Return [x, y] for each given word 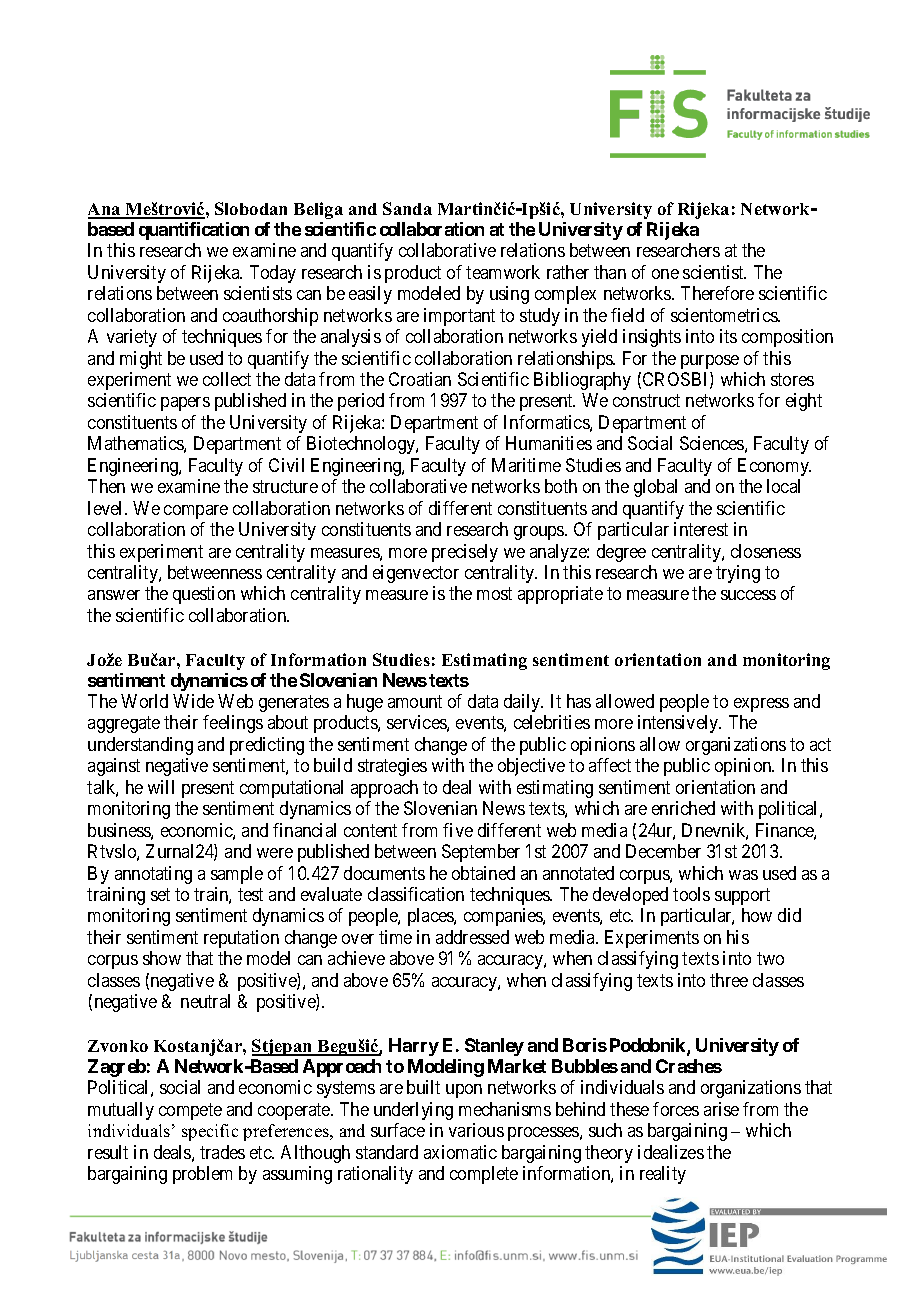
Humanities [549, 443]
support [742, 896]
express [761, 705]
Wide [193, 701]
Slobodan [251, 208]
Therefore [717, 293]
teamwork [503, 272]
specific [210, 1132]
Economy [774, 467]
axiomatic [460, 1152]
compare [196, 512]
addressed [472, 937]
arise [721, 1109]
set [160, 894]
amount [415, 701]
